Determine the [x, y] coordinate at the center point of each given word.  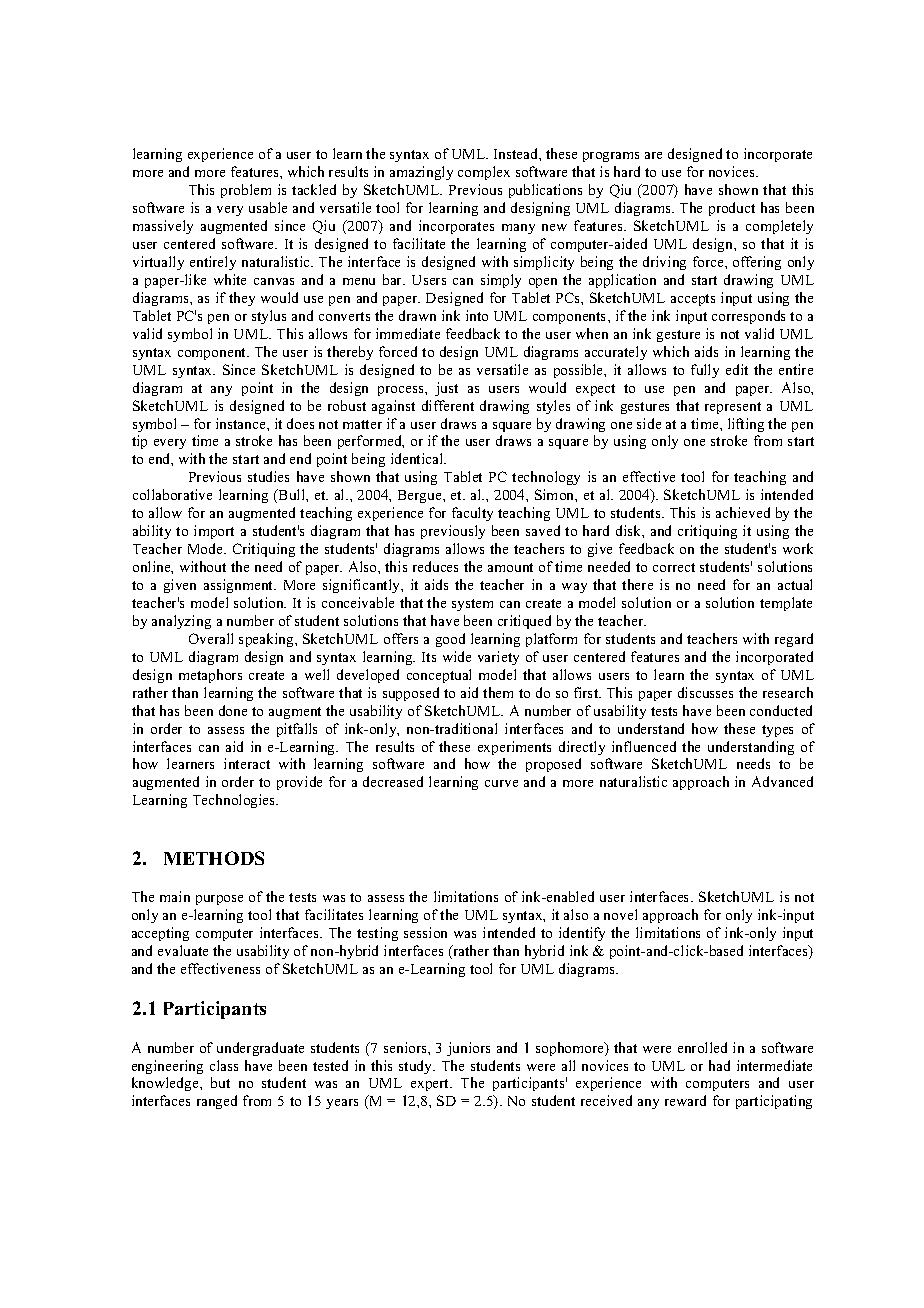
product [732, 209]
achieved [743, 512]
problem [246, 191]
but [220, 1082]
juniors [468, 1049]
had [719, 1065]
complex [484, 173]
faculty [472, 514]
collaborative [172, 494]
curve [501, 783]
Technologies [235, 801]
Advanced [782, 781]
